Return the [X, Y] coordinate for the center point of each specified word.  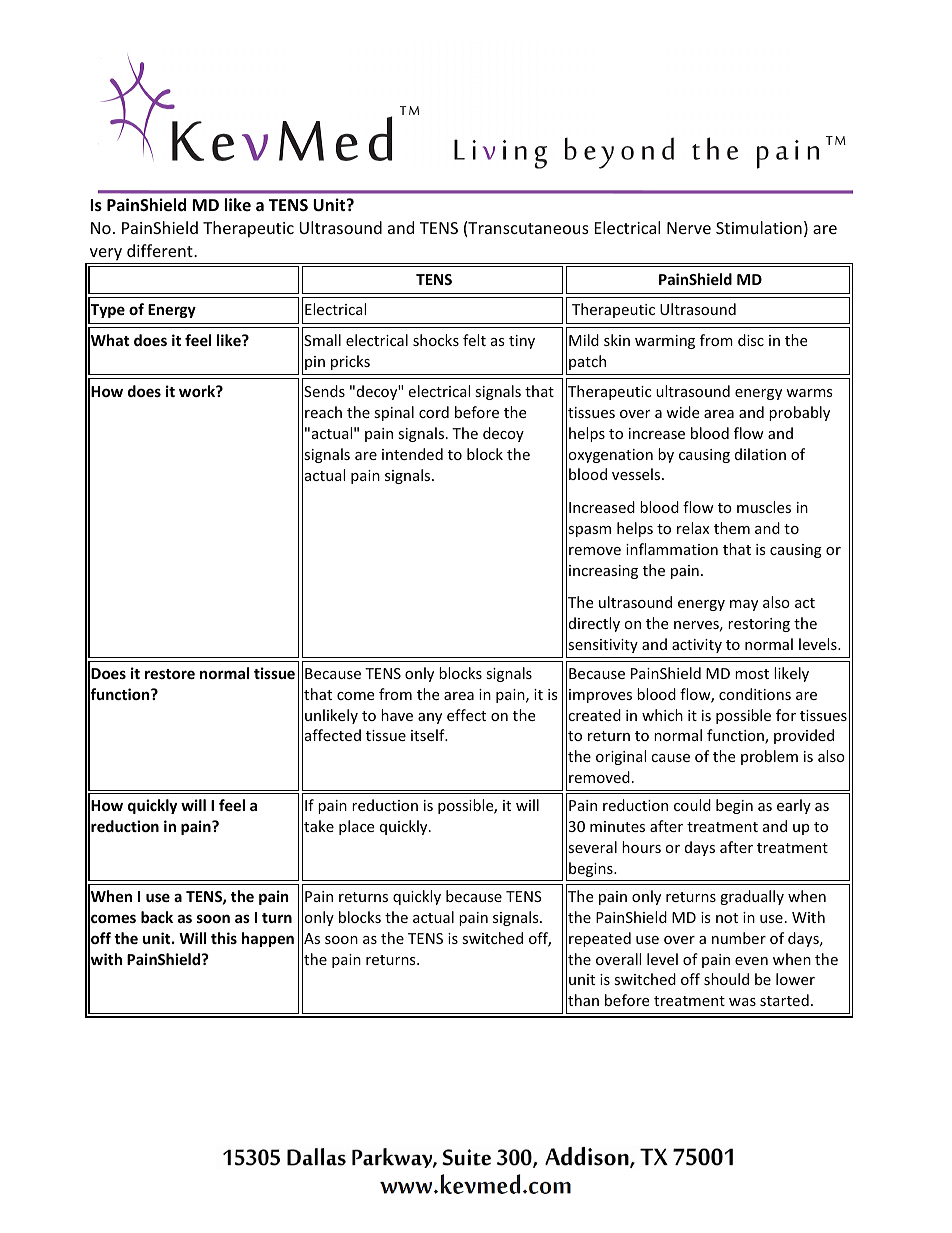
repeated [600, 939]
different [161, 250]
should [726, 979]
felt [474, 340]
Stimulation [759, 227]
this [224, 938]
